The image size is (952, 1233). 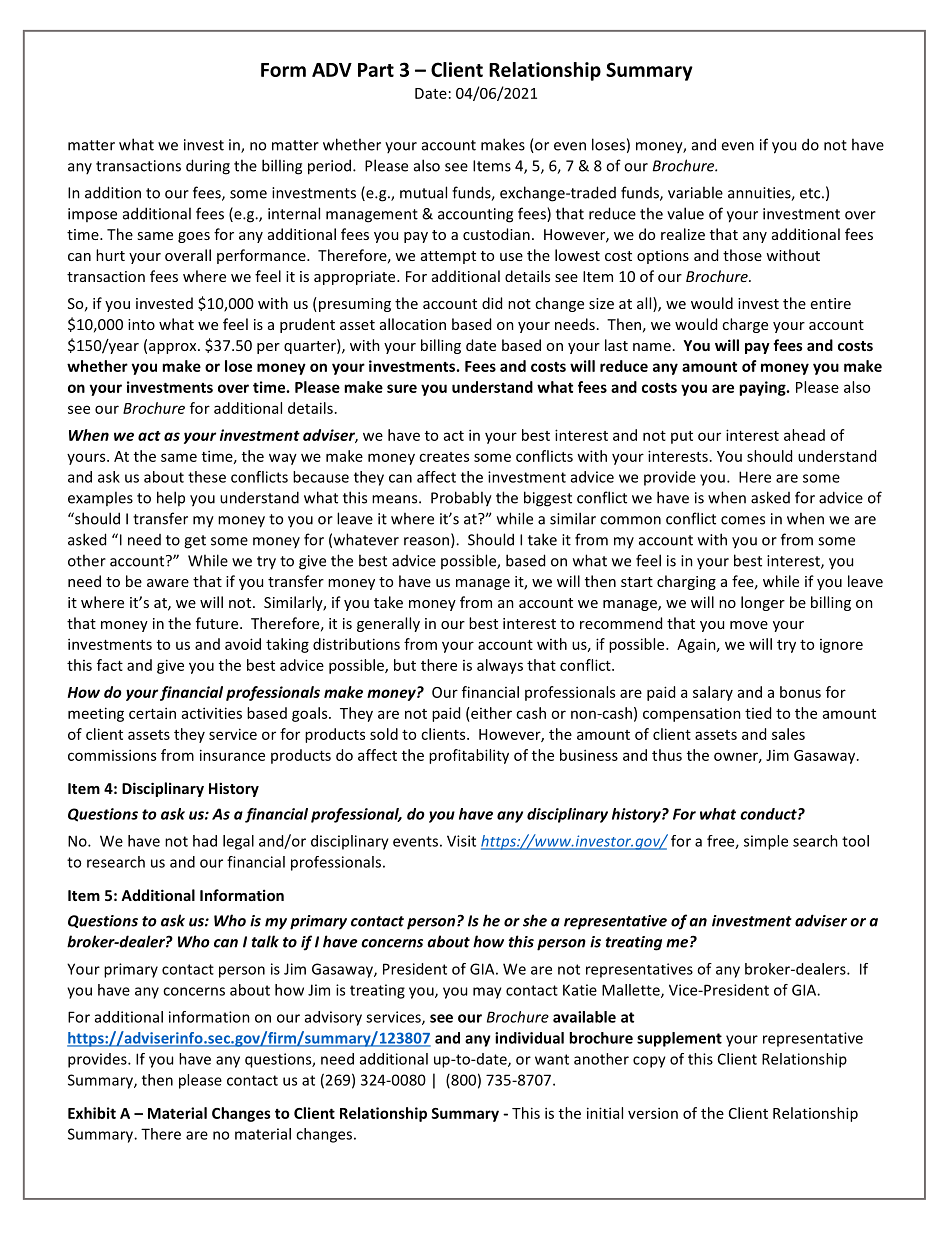 I want to click on comes, so click(x=743, y=520).
